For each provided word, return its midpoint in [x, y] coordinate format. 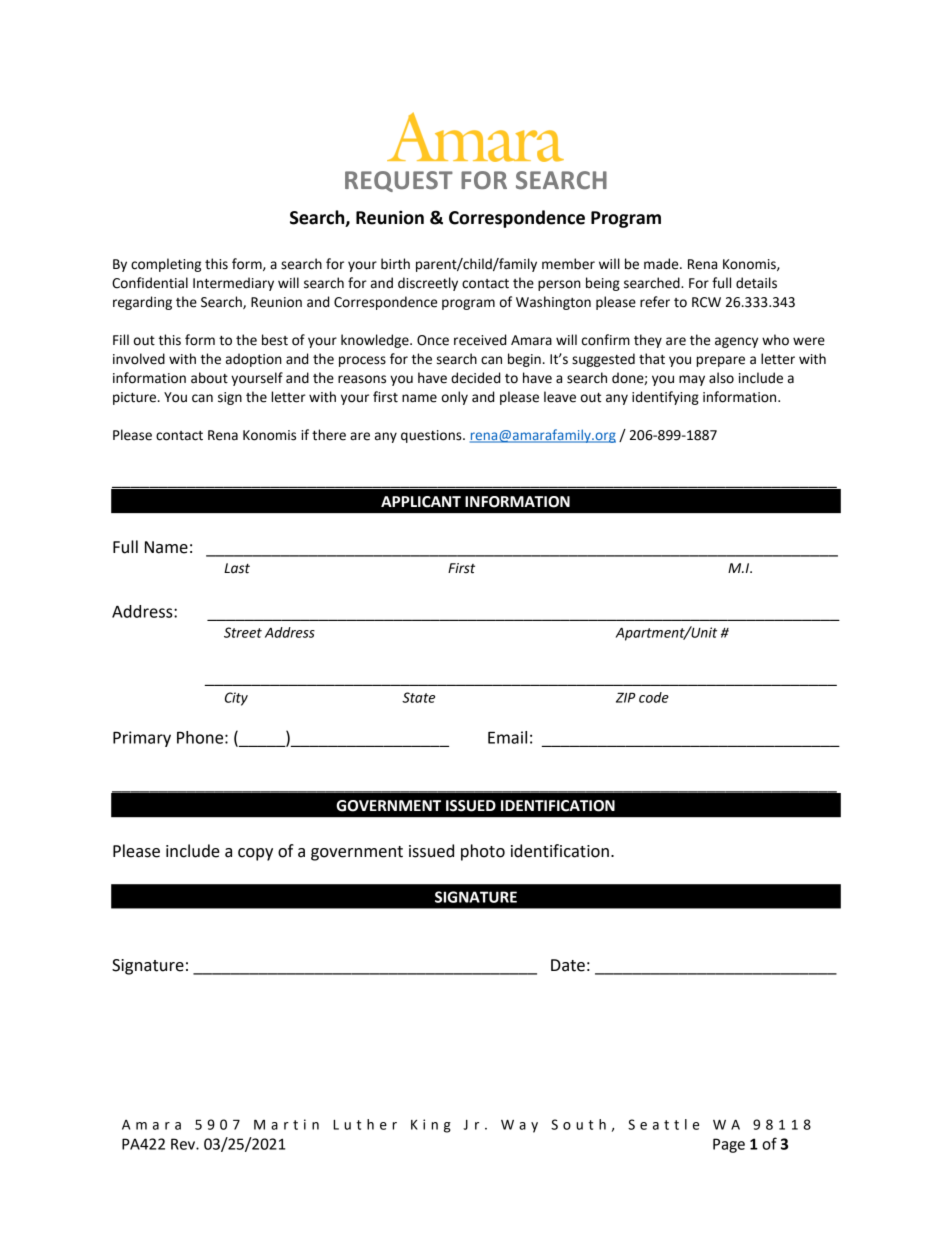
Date [568, 965]
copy [255, 854]
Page [729, 1145]
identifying [665, 398]
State [418, 697]
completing [166, 265]
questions [432, 436]
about [209, 378]
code [654, 697]
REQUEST [399, 181]
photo [483, 852]
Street [243, 632]
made [662, 264]
